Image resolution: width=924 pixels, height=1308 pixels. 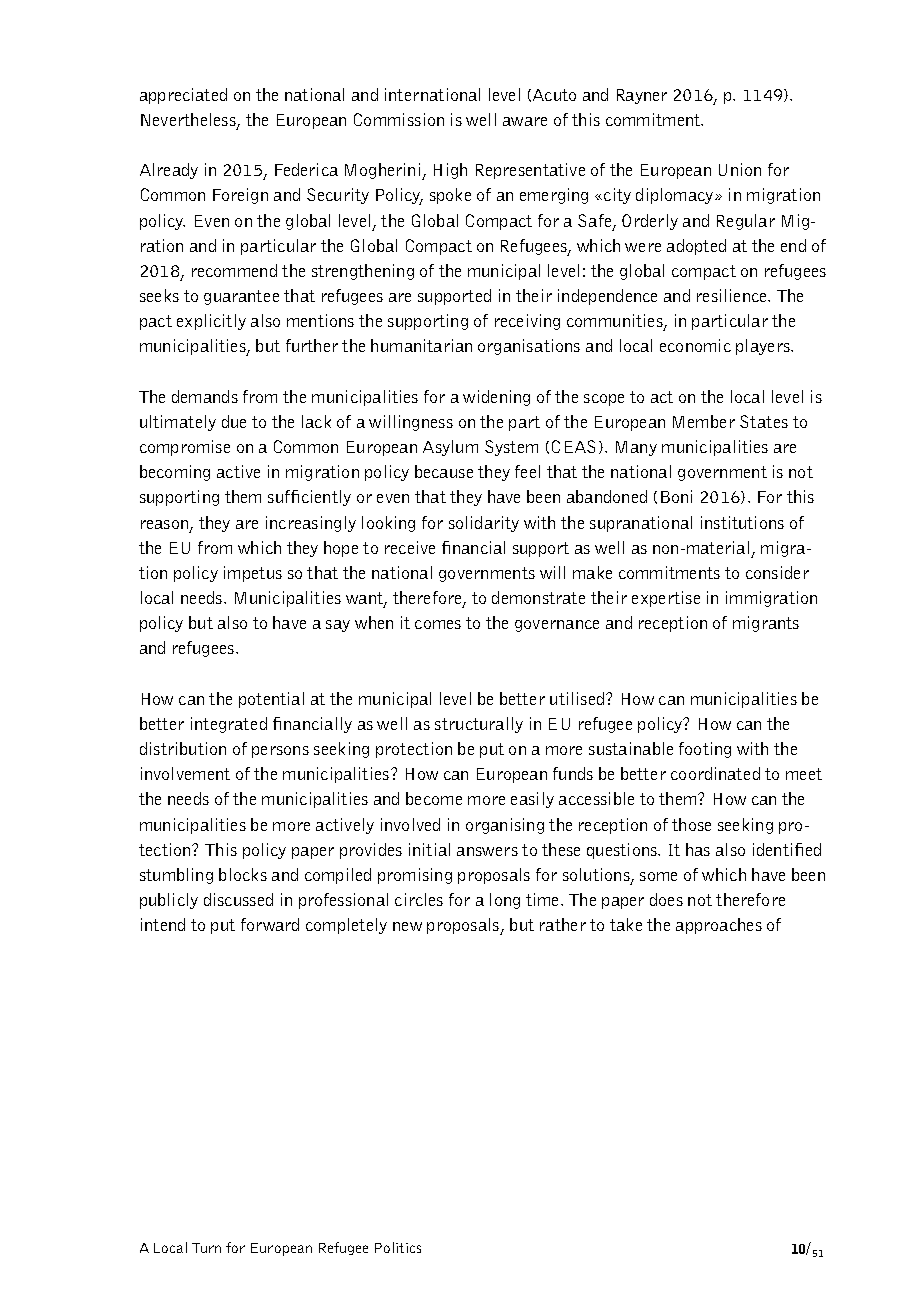 What do you see at coordinates (206, 1248) in the screenshot?
I see `Turn` at bounding box center [206, 1248].
